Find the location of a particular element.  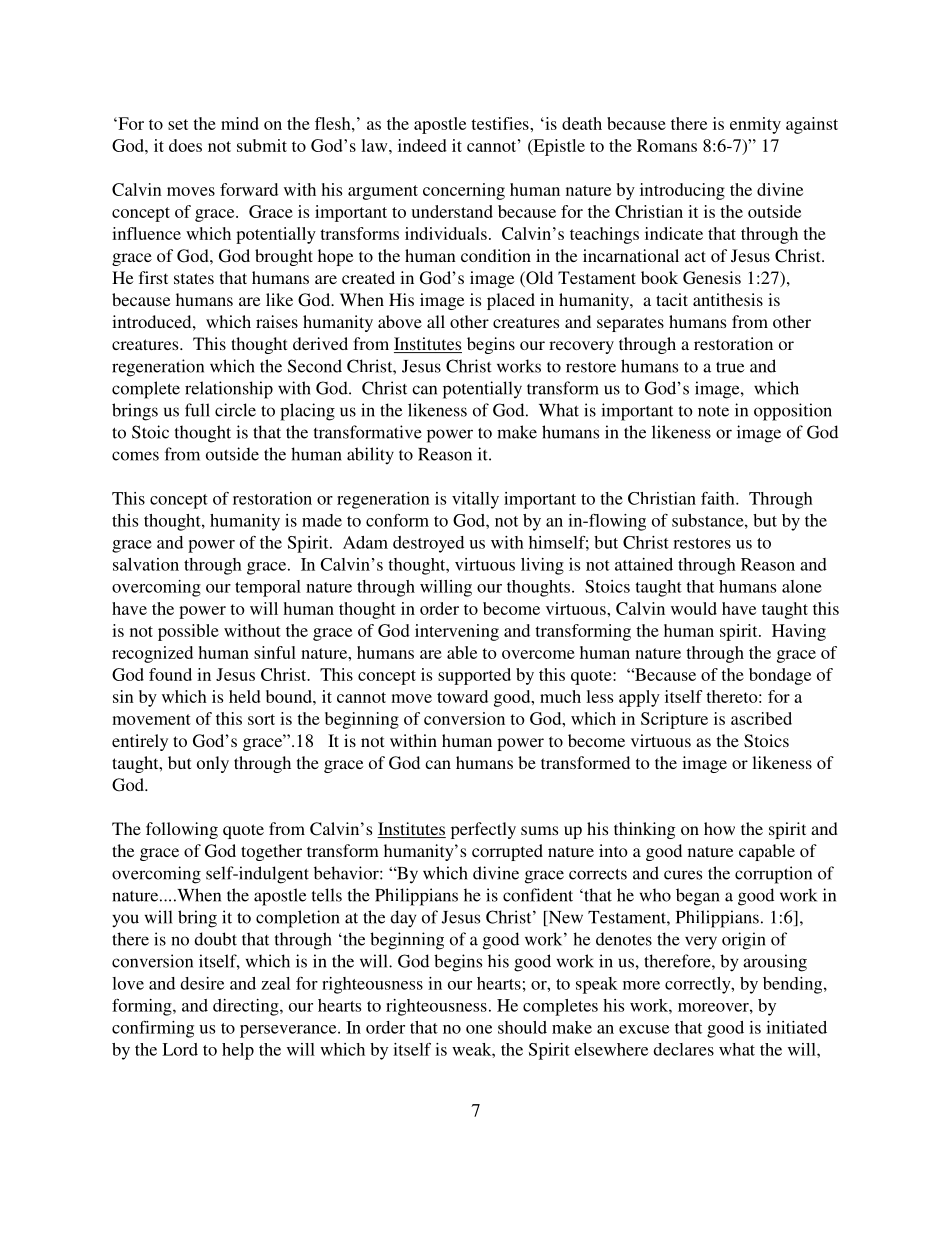

only is located at coordinates (213, 764).
